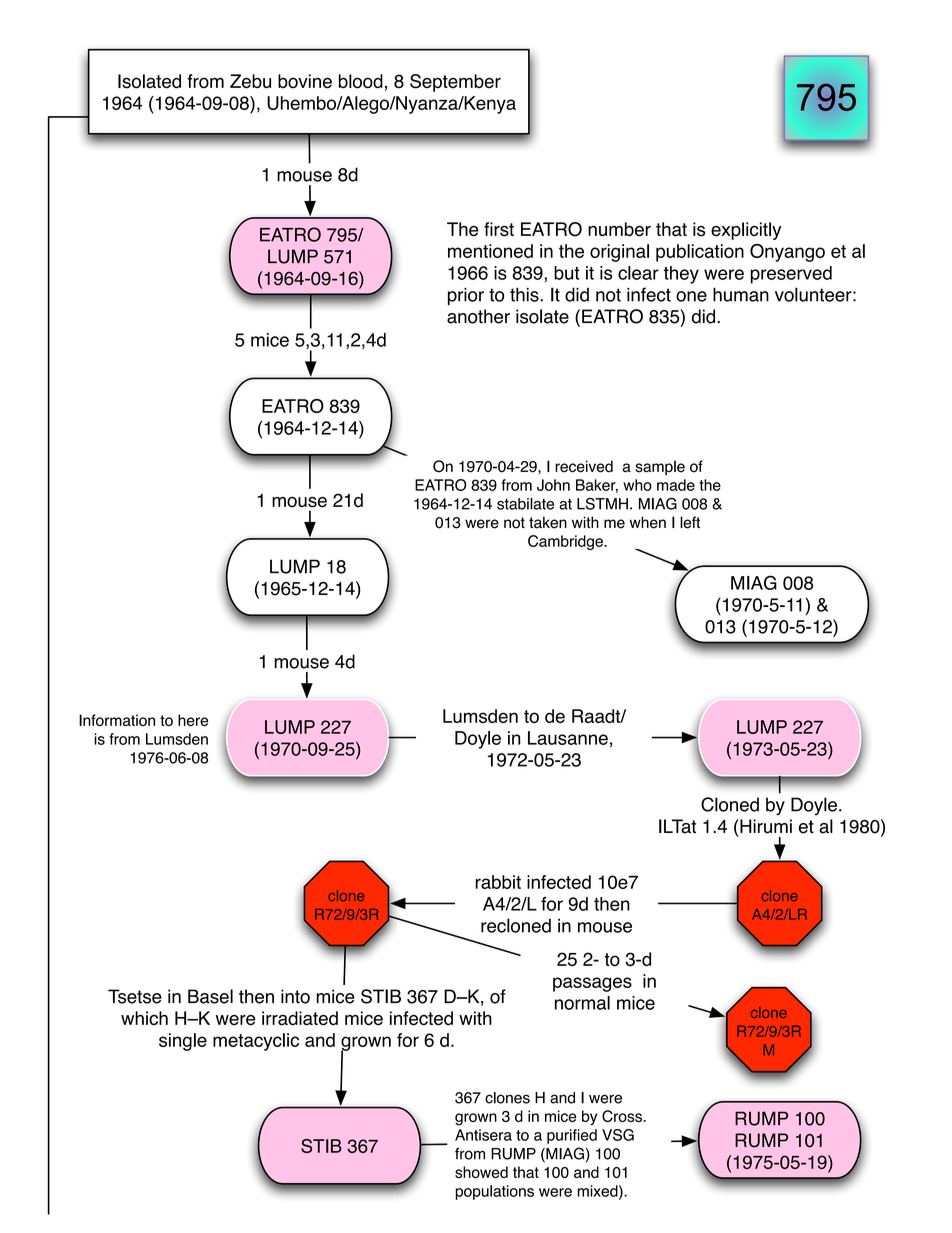  Describe the element at coordinates (746, 231) in the screenshot. I see `explicitly` at that location.
